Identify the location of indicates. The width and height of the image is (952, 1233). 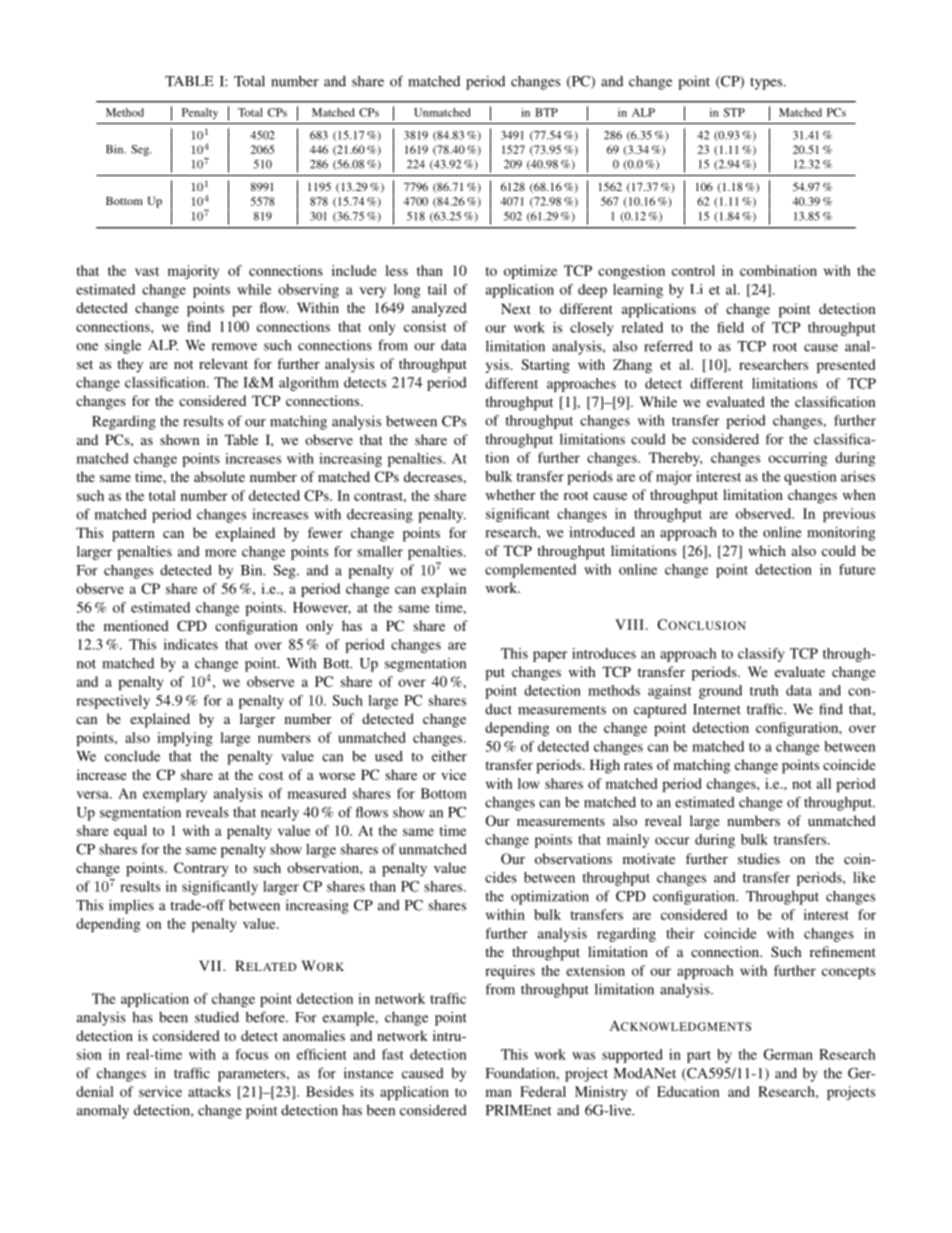
(191, 644).
